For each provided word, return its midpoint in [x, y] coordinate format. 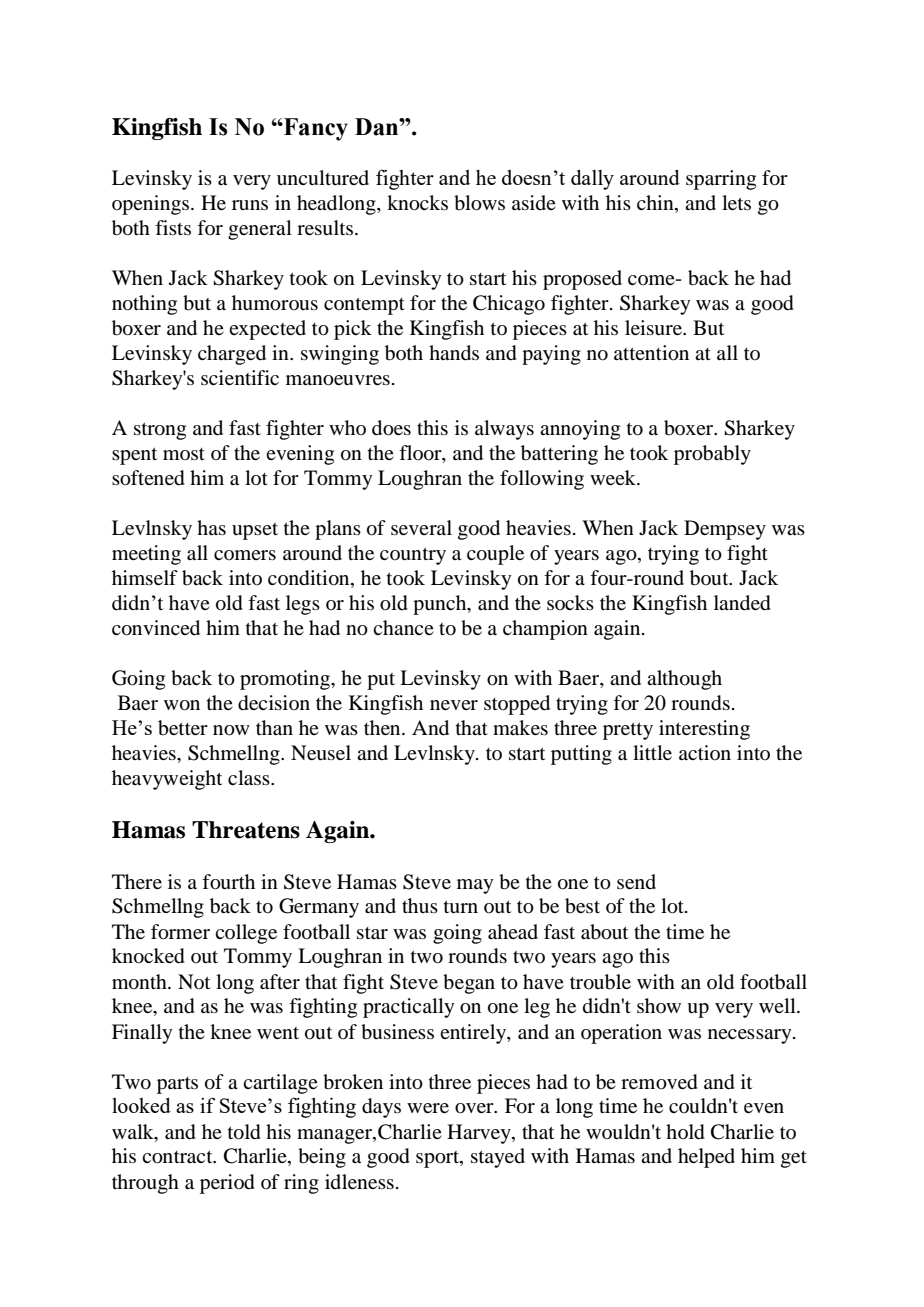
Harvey [480, 1134]
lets [736, 202]
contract [178, 1157]
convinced [156, 628]
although [684, 680]
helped [706, 1158]
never [454, 705]
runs [250, 205]
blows [479, 203]
